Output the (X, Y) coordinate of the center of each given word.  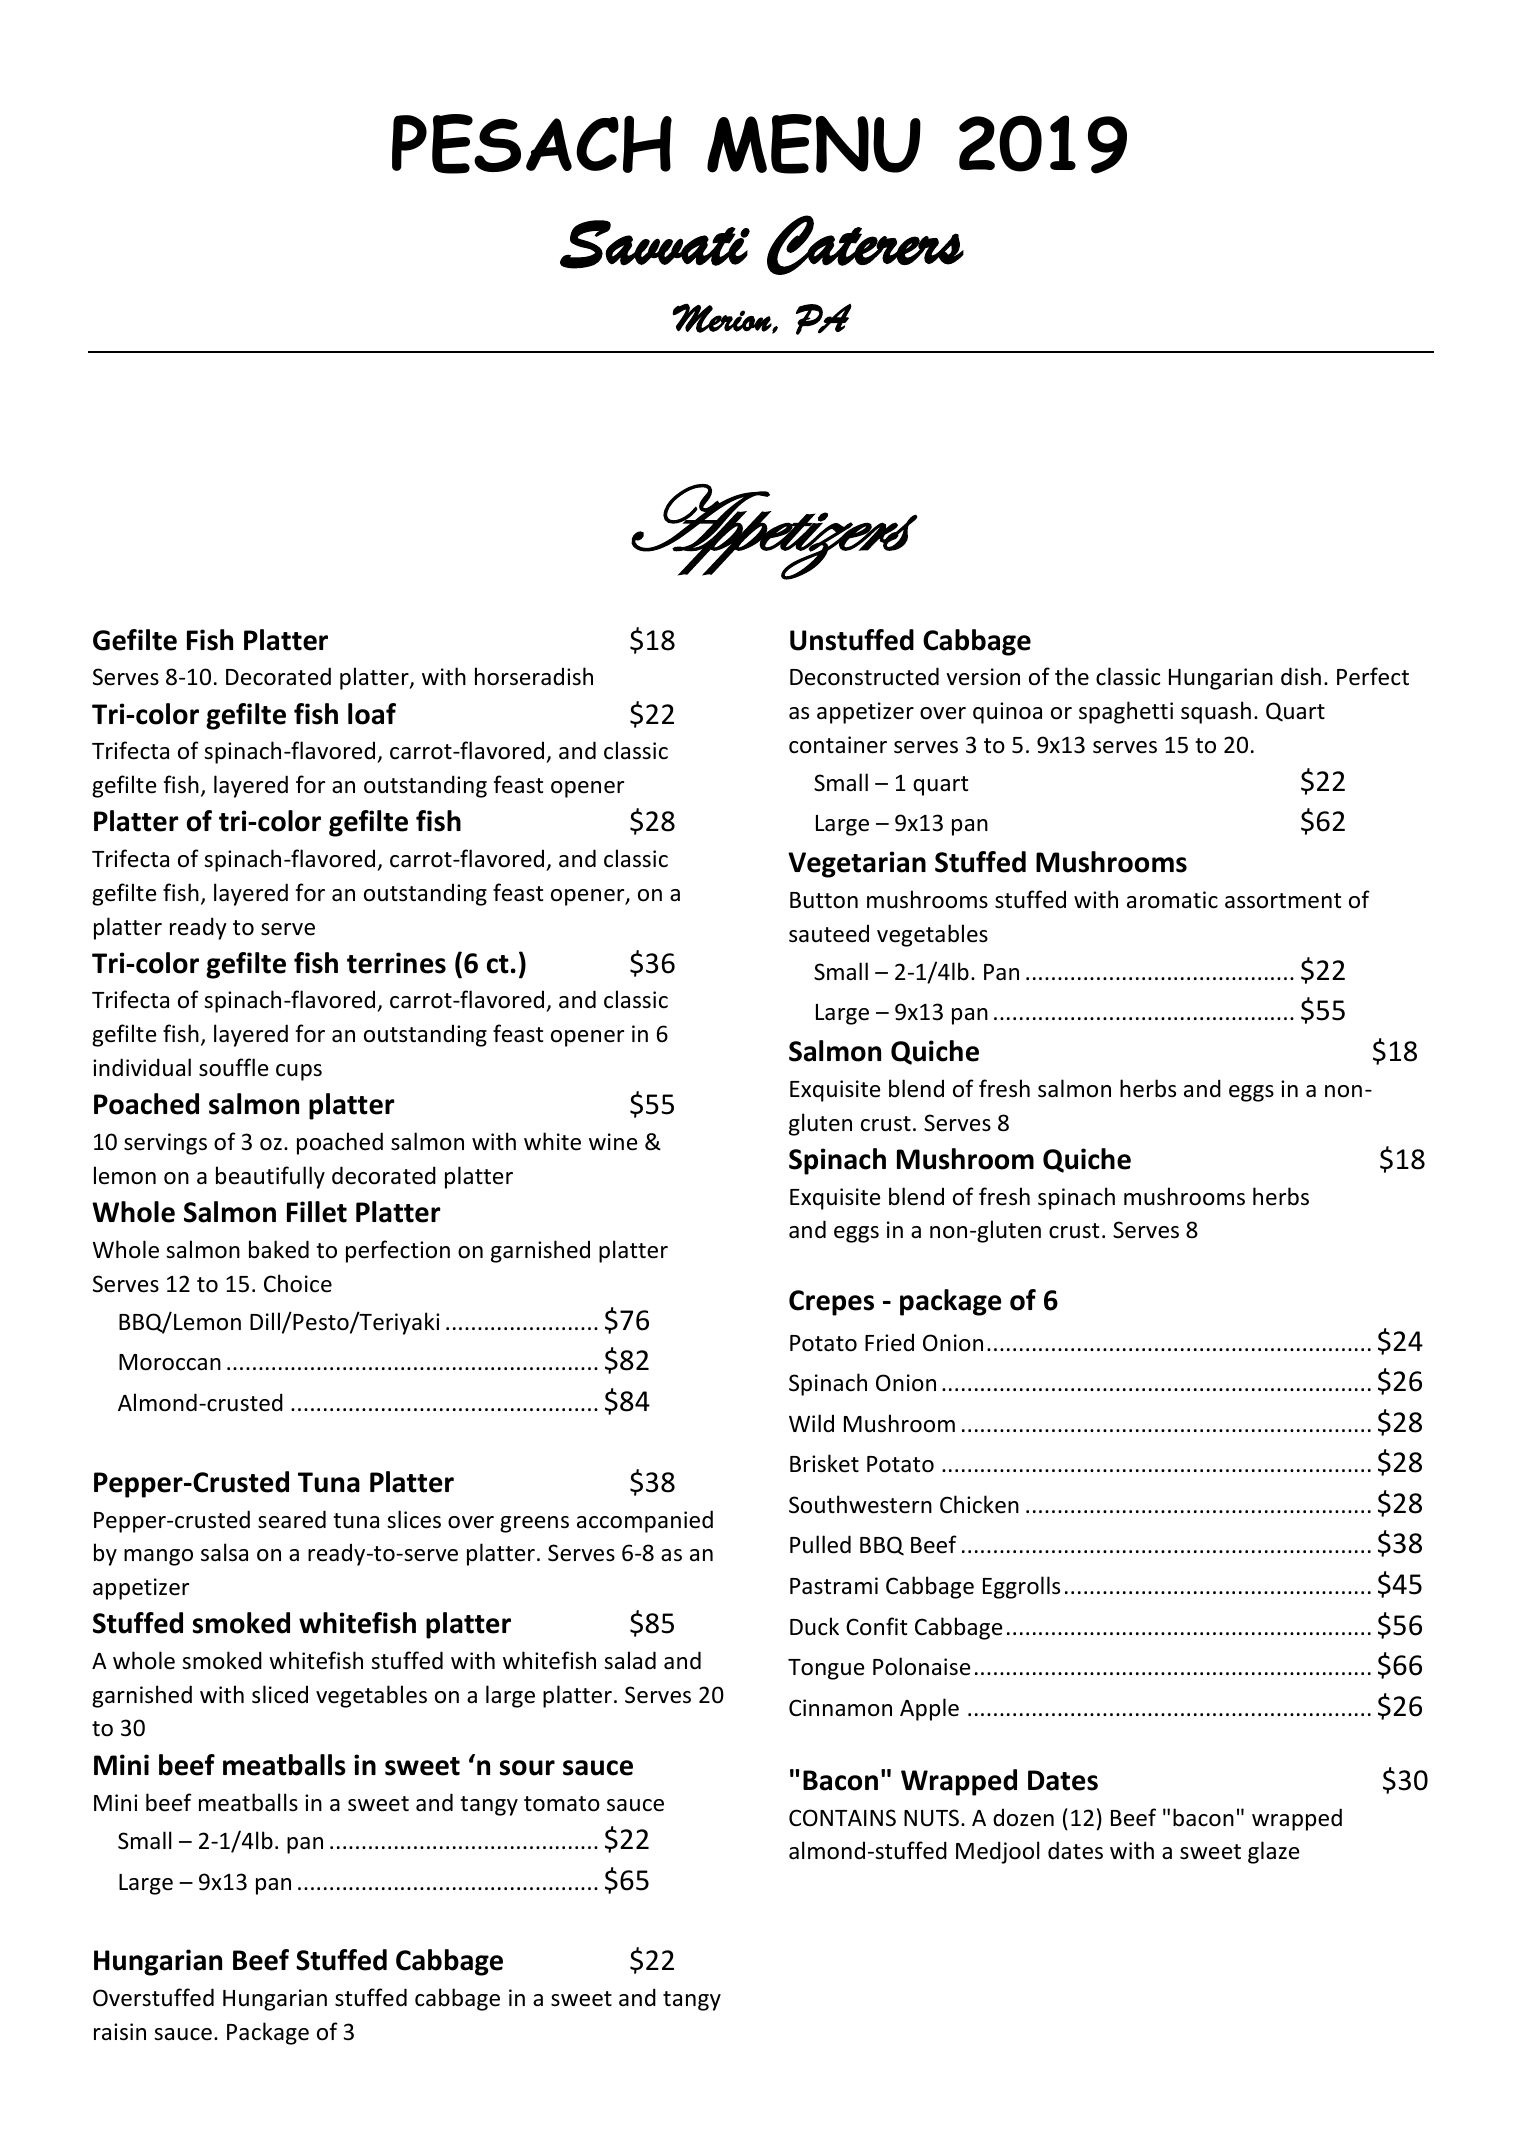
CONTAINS (842, 1818)
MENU (814, 144)
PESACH (532, 144)
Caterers (865, 245)
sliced (280, 1694)
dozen (1023, 1817)
